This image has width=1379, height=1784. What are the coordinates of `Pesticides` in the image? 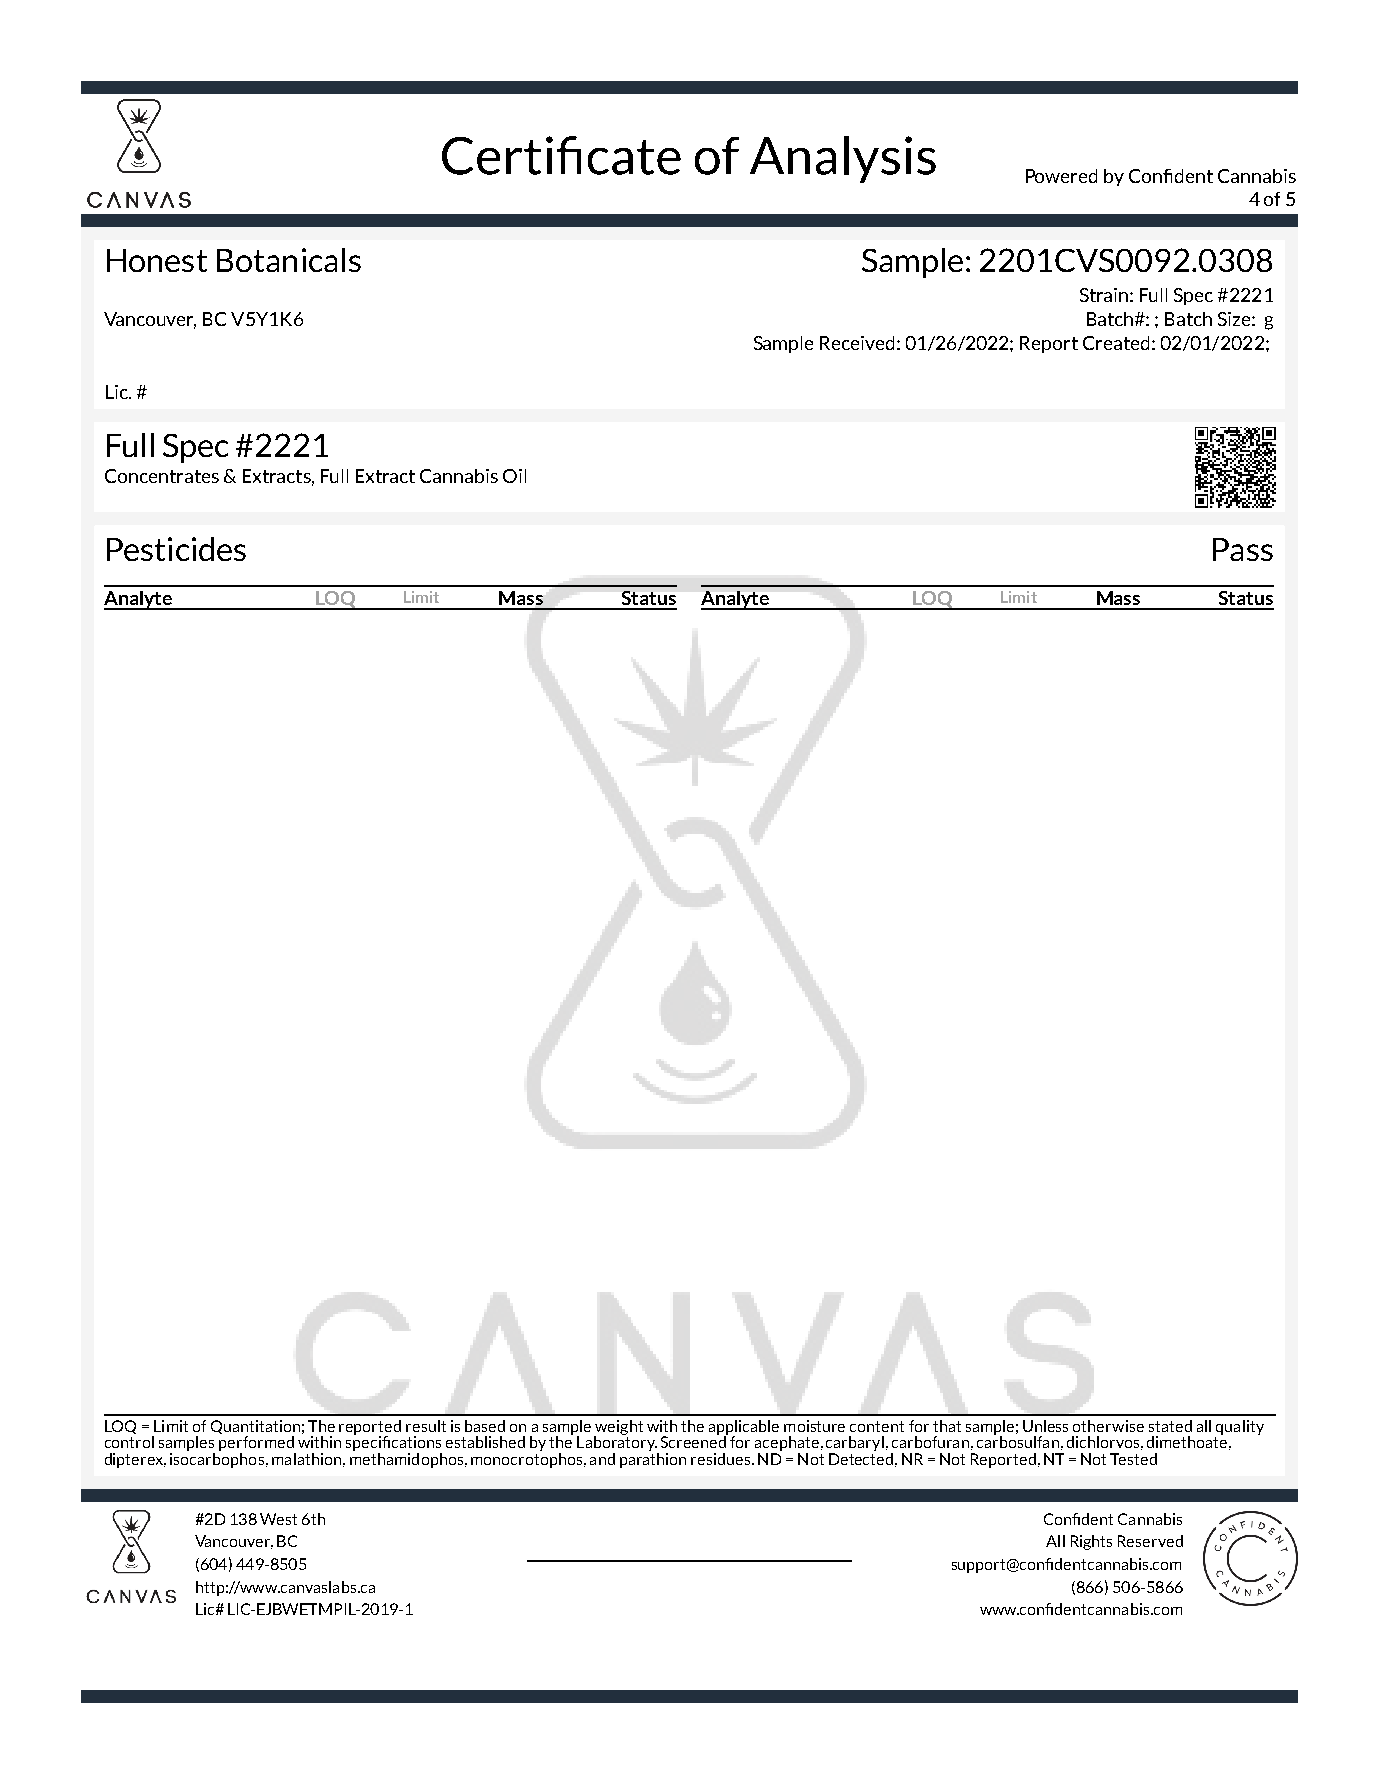 It's located at (176, 549).
